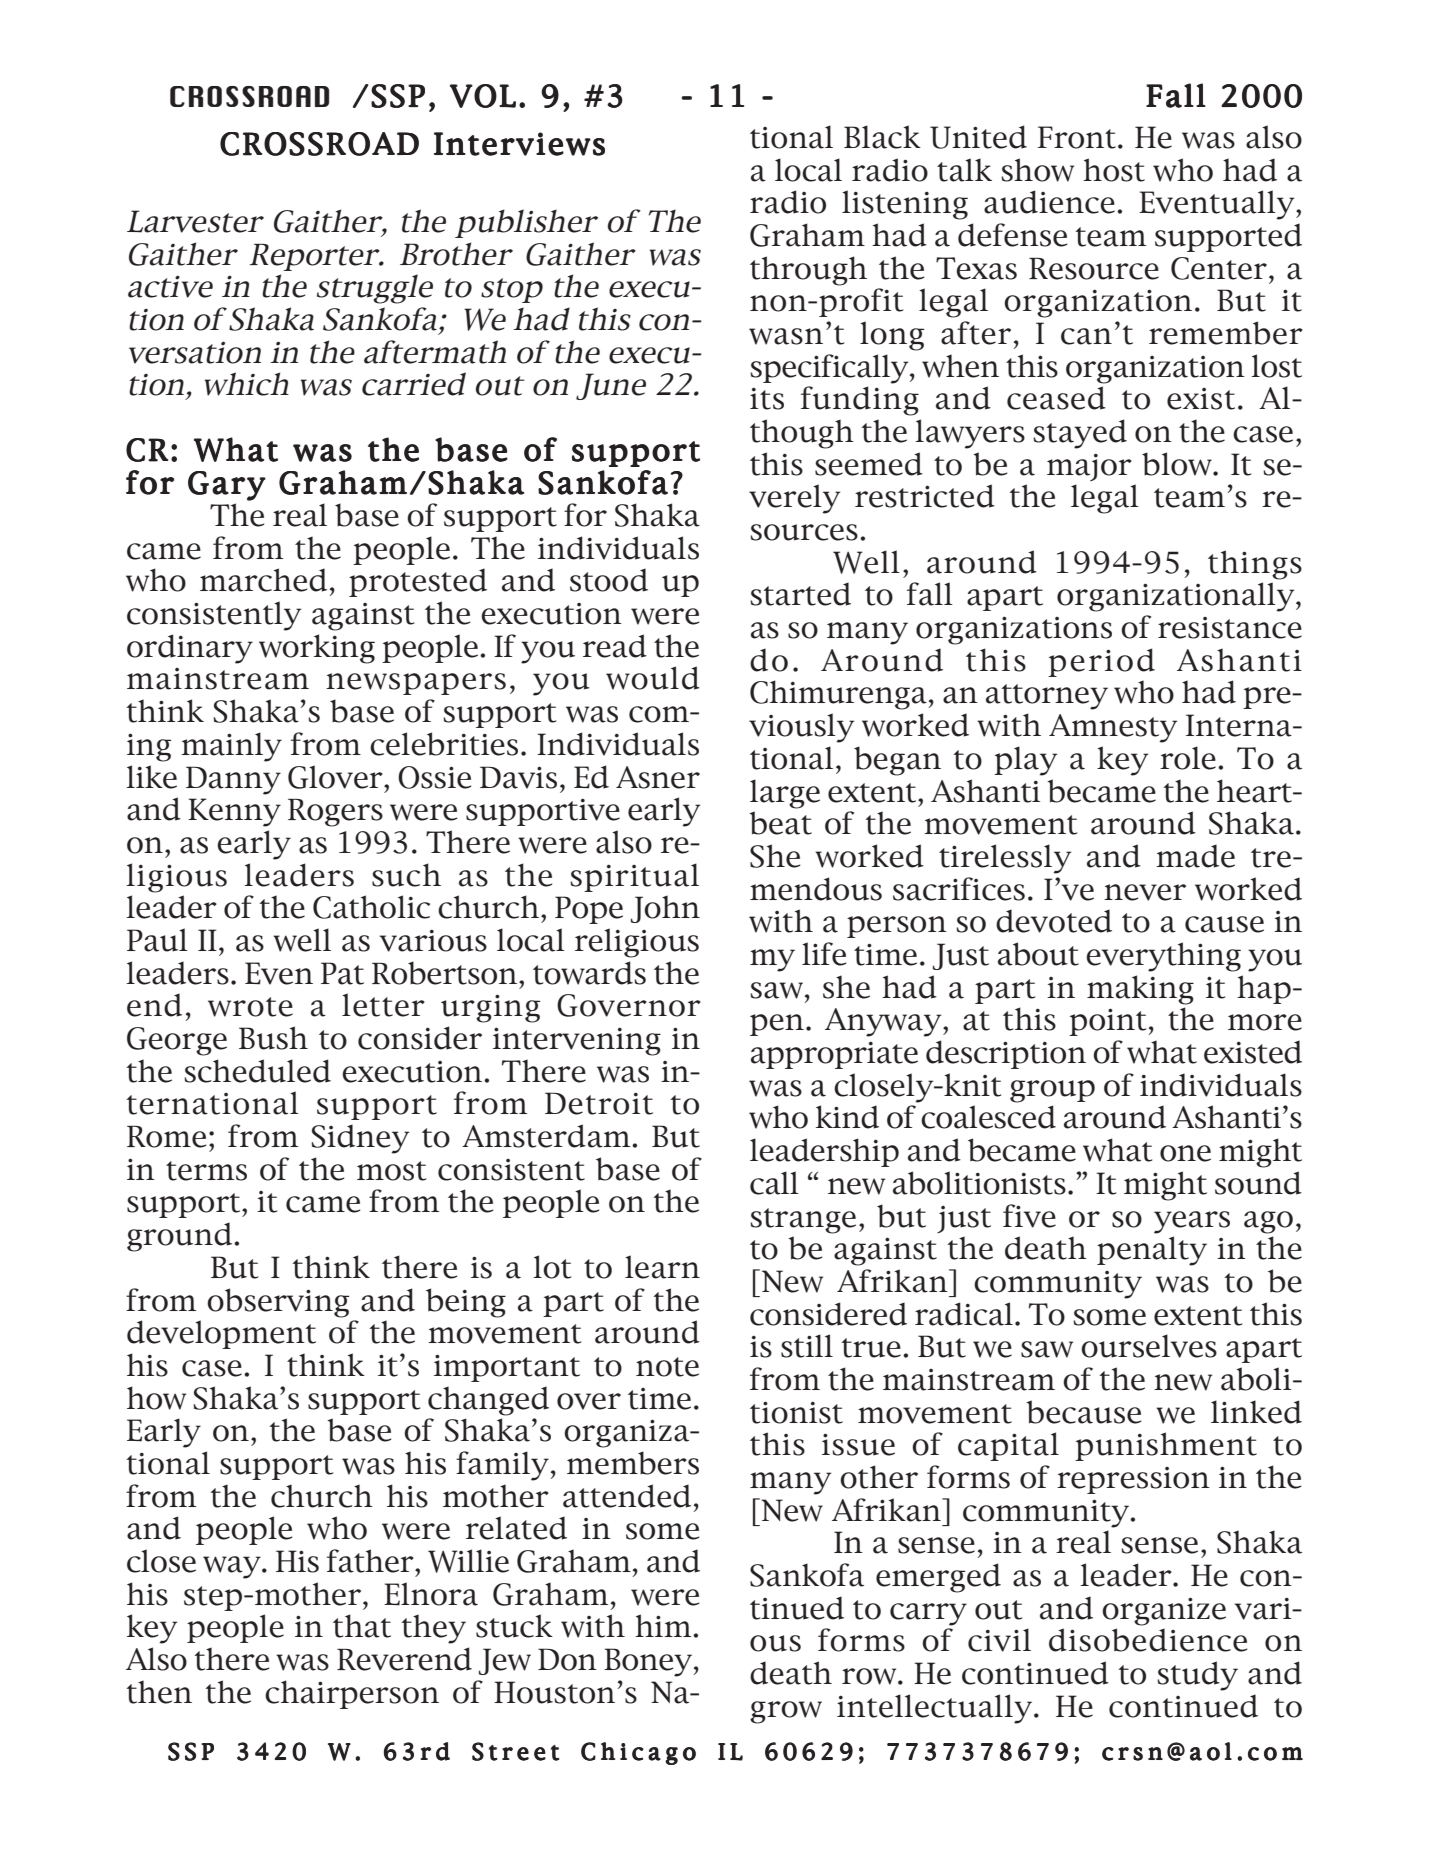 This page has width=1429, height=1849. I want to click on started, so click(800, 594).
